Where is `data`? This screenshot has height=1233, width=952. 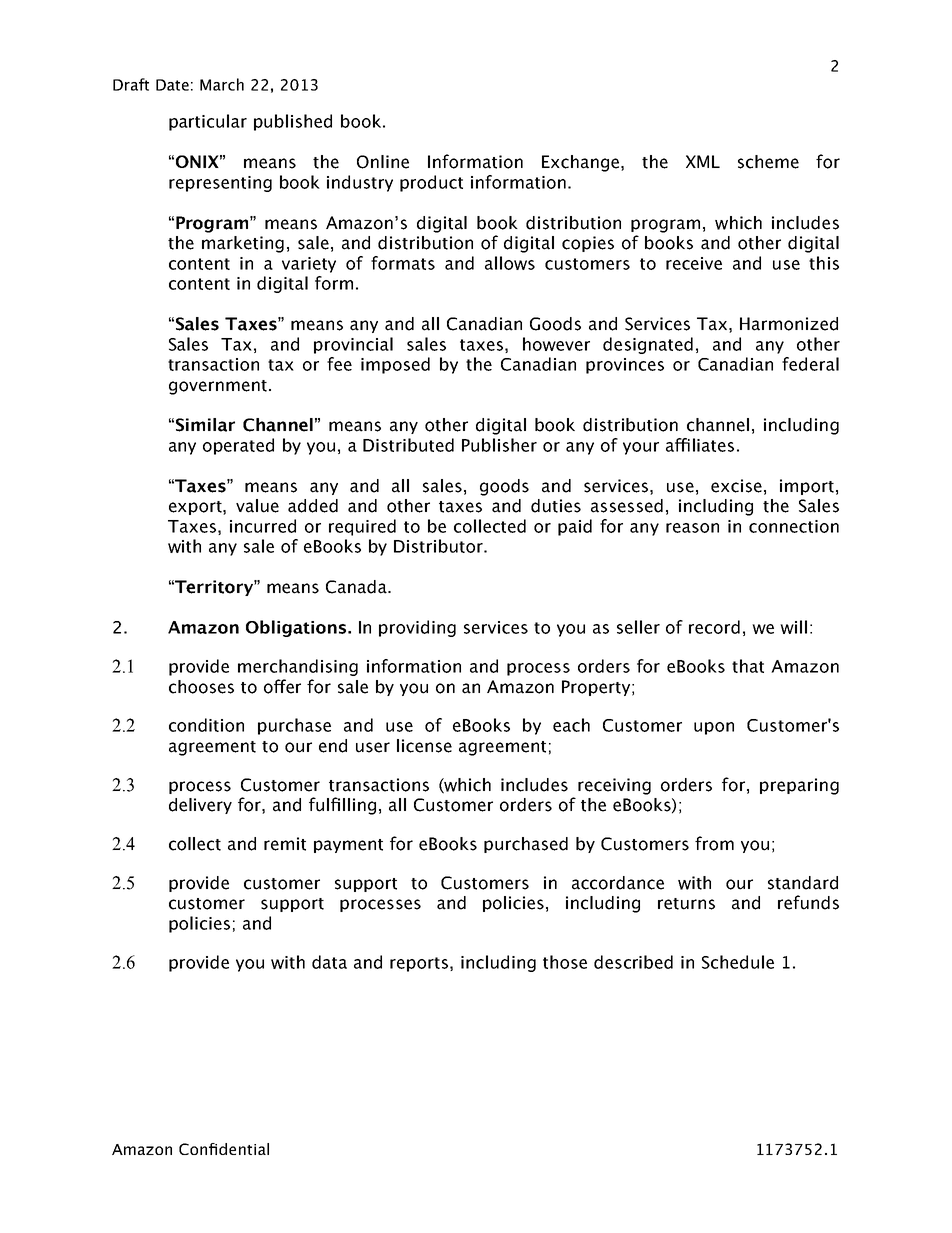
data is located at coordinates (329, 962).
